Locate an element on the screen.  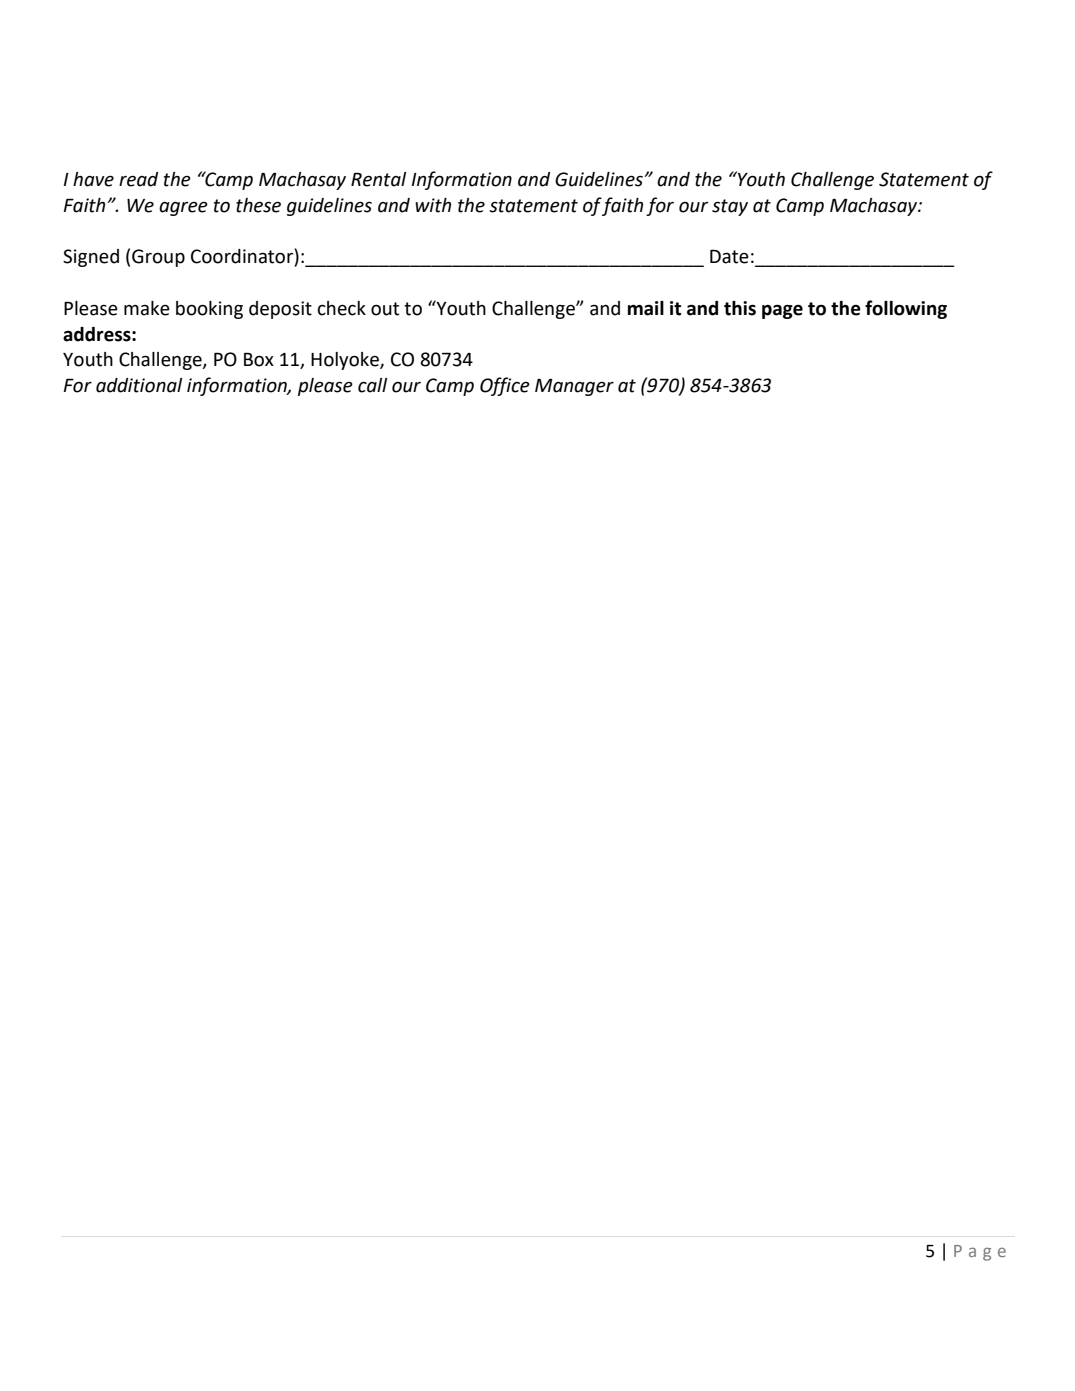
Group is located at coordinates (158, 258).
